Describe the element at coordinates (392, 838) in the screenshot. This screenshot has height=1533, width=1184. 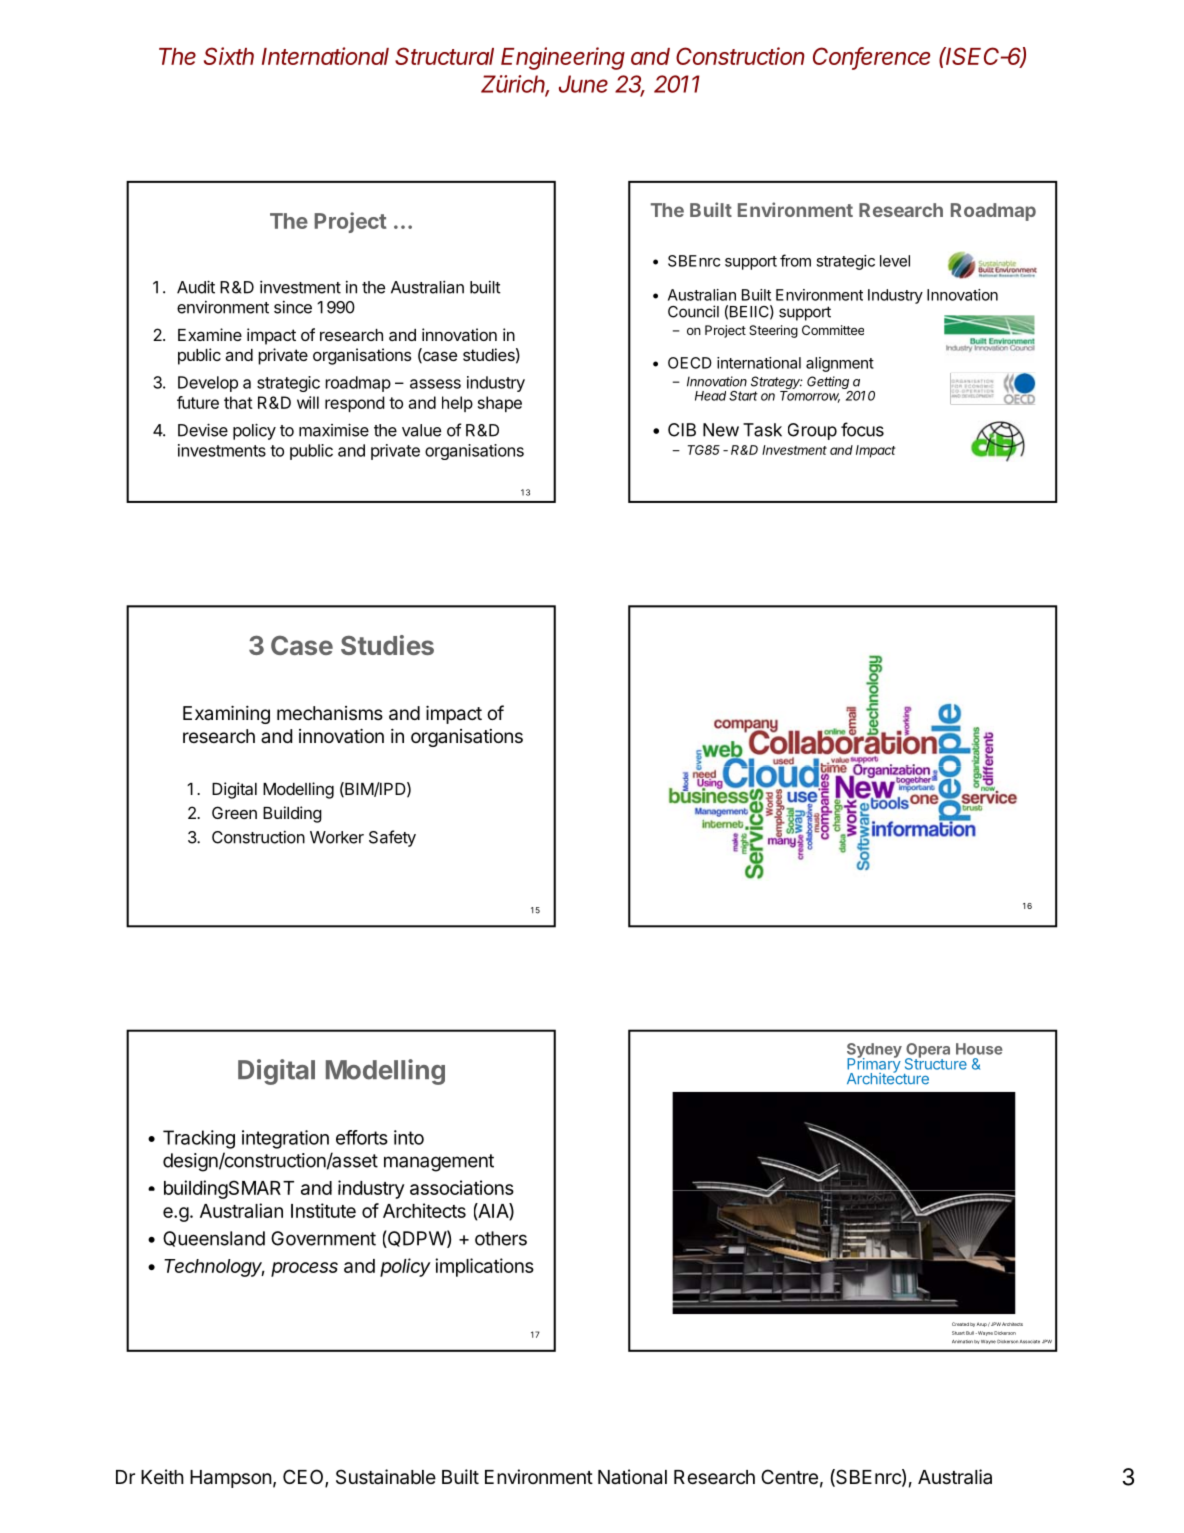
I see `Safety` at that location.
